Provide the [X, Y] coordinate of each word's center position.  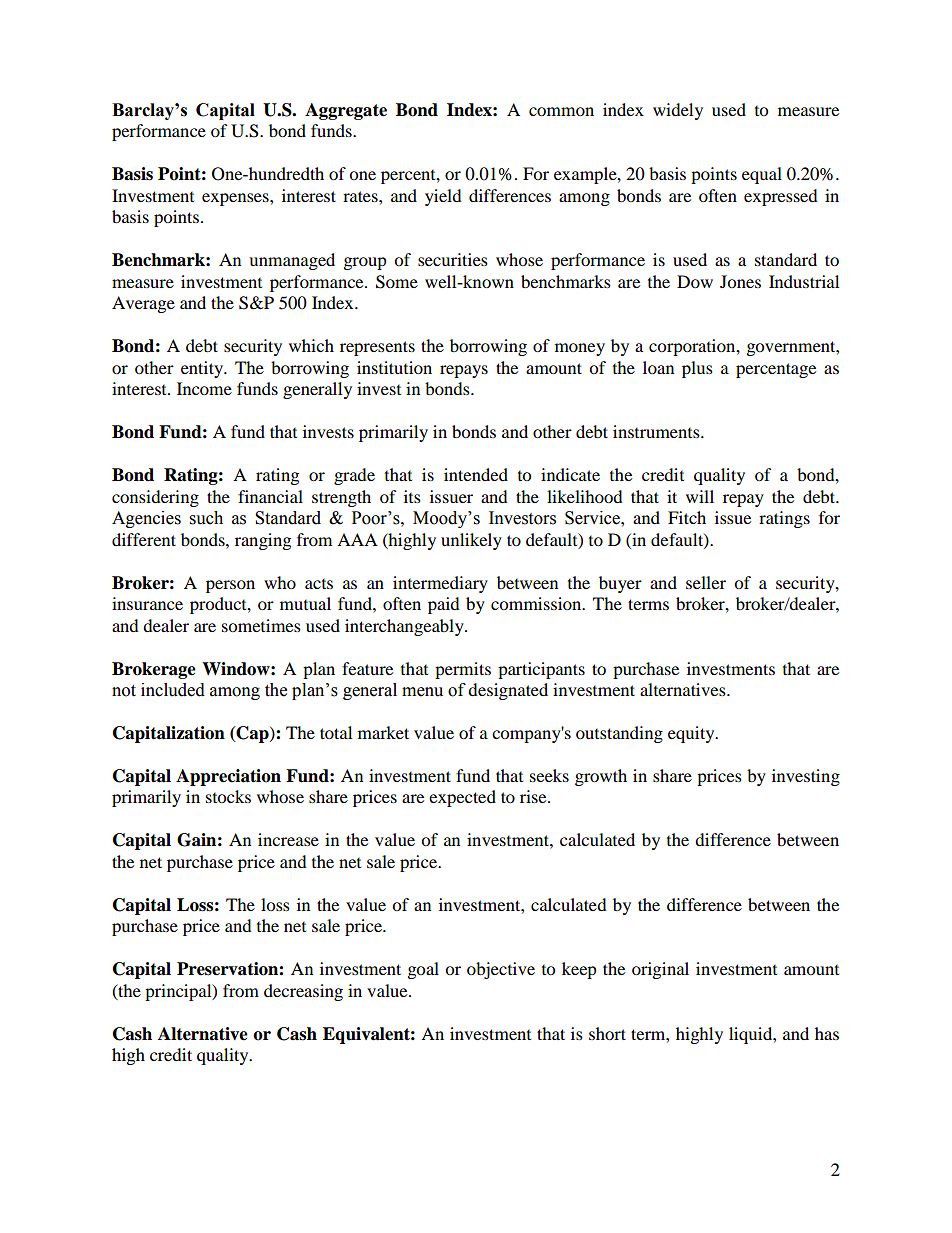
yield [443, 197]
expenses [236, 199]
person [230, 586]
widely [678, 111]
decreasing [303, 992]
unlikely [471, 541]
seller [706, 582]
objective [501, 970]
